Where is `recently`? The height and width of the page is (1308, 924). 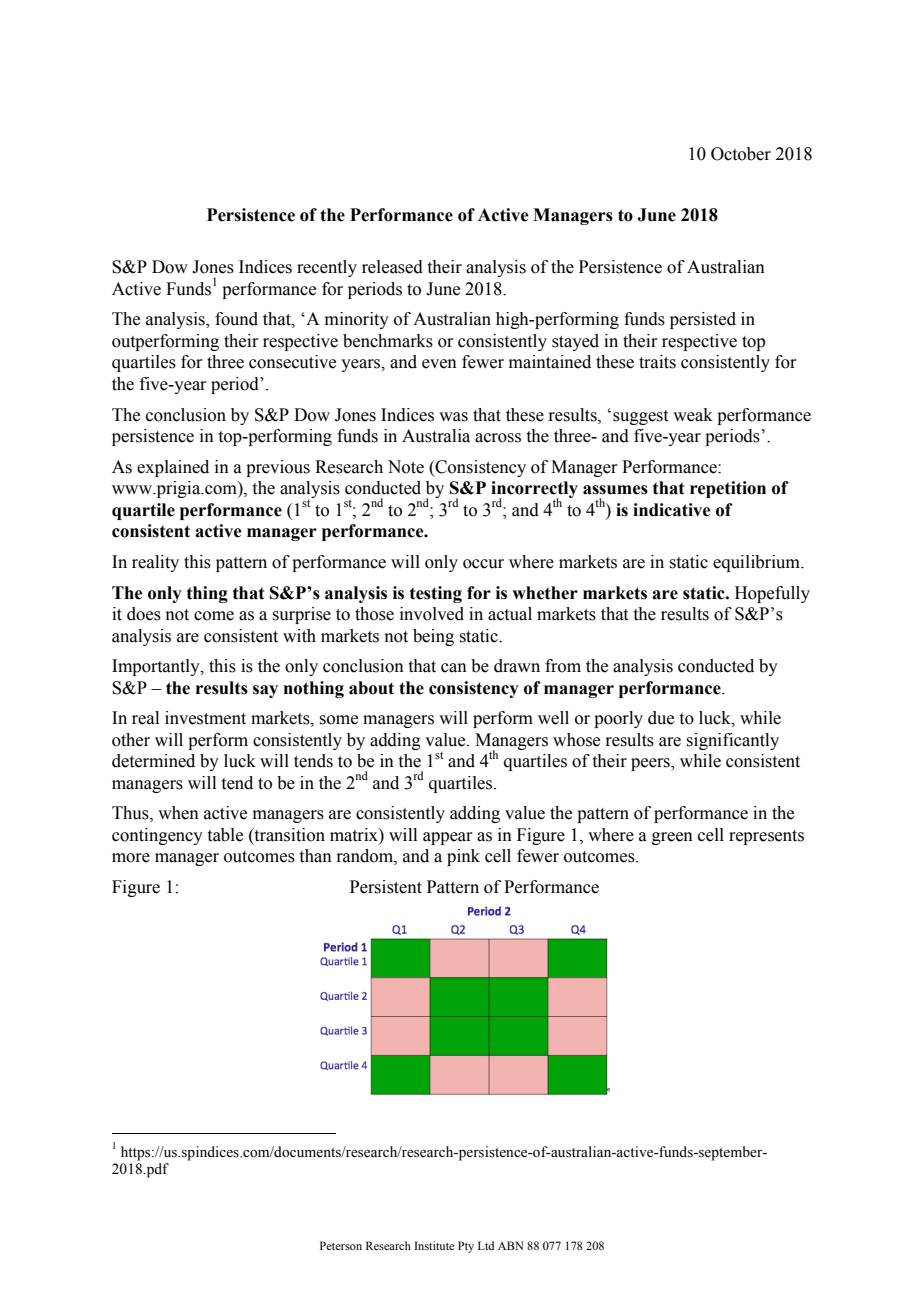 recently is located at coordinates (327, 268).
